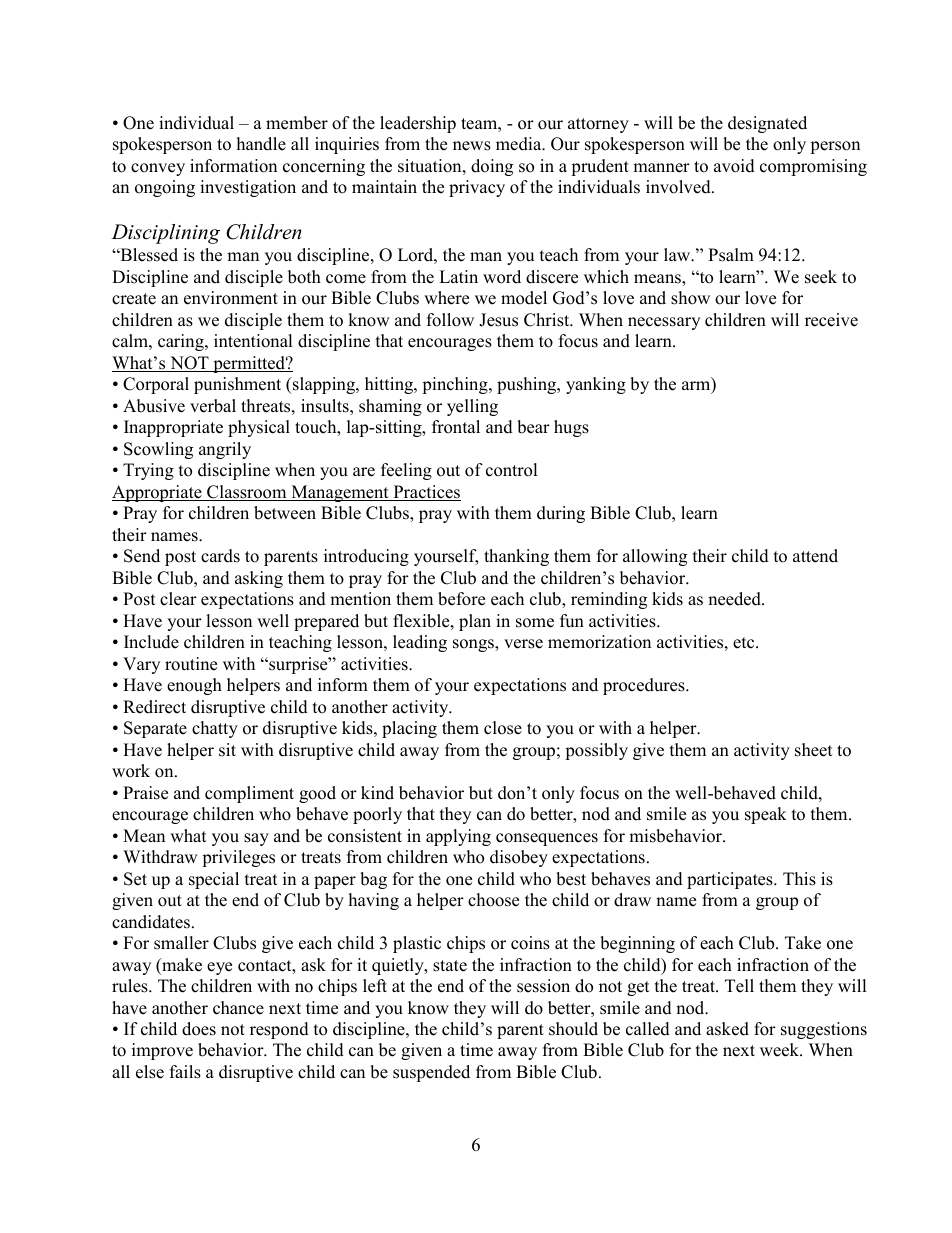 The width and height of the image is (952, 1233). I want to click on avoid, so click(734, 166).
